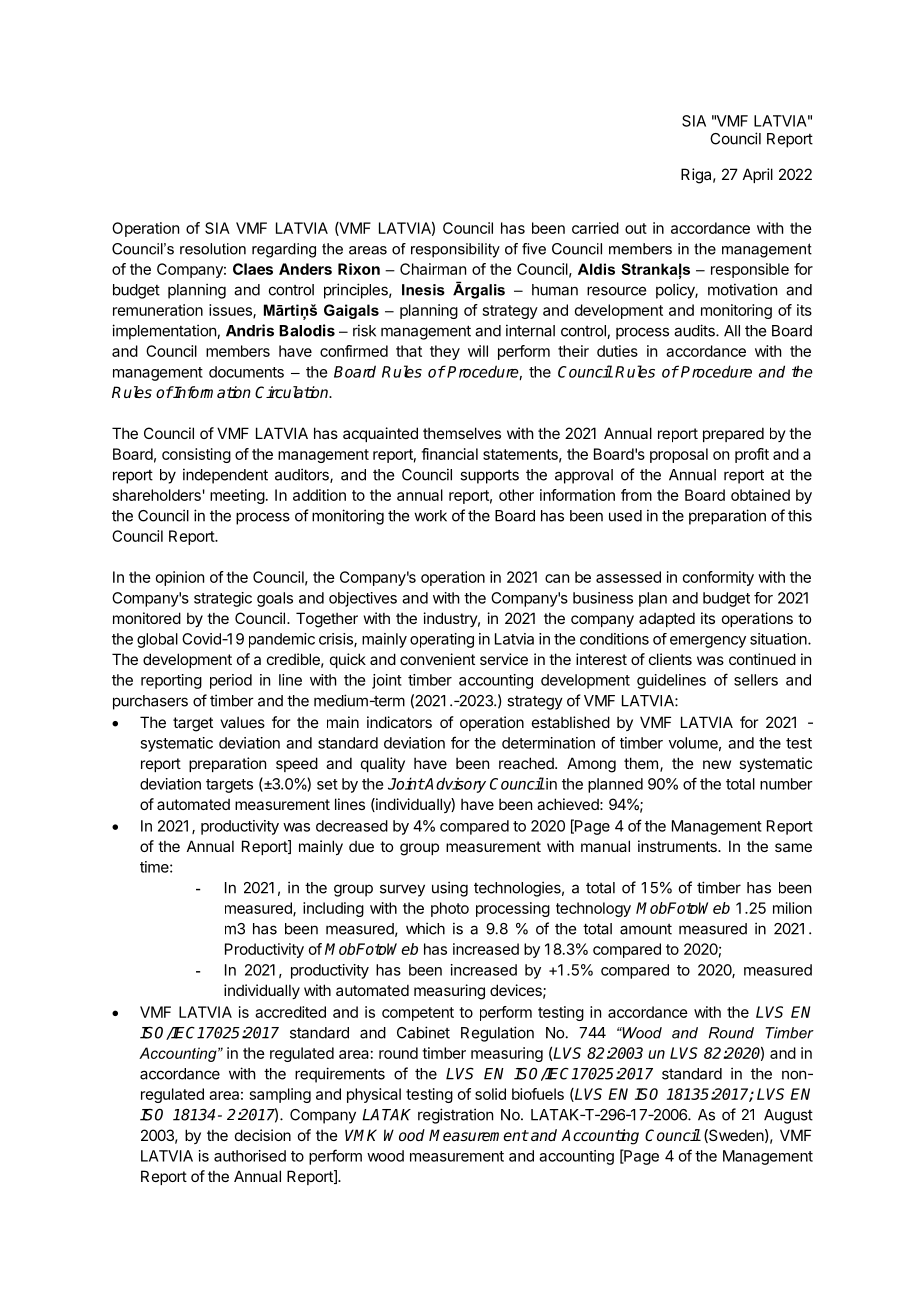 This document has width=924, height=1308. I want to click on August, so click(788, 1116).
